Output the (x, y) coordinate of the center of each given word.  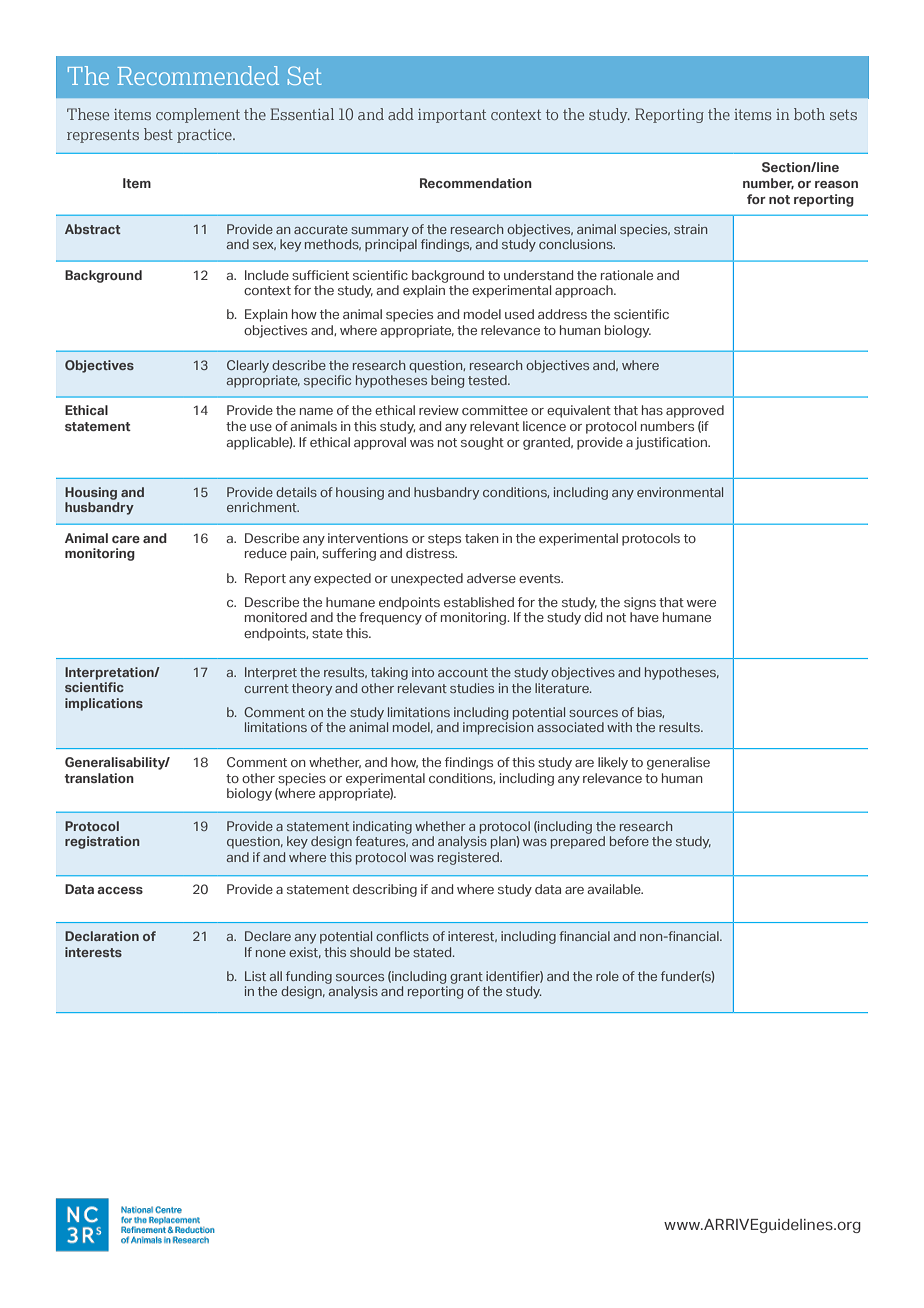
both (809, 114)
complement (198, 115)
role (607, 976)
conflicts (402, 936)
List (255, 976)
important (452, 116)
